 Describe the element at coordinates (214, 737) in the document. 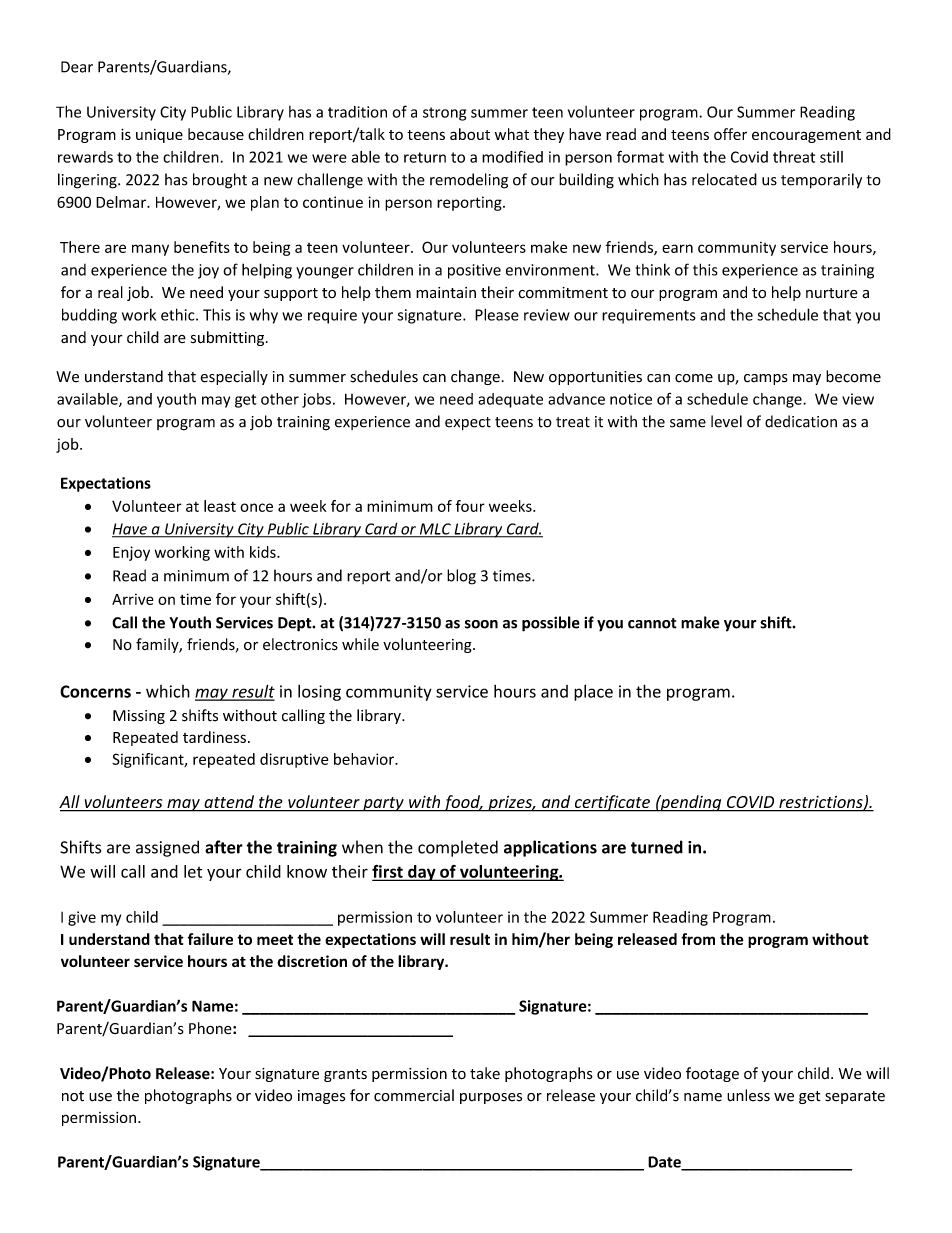

I see `tardiness` at that location.
